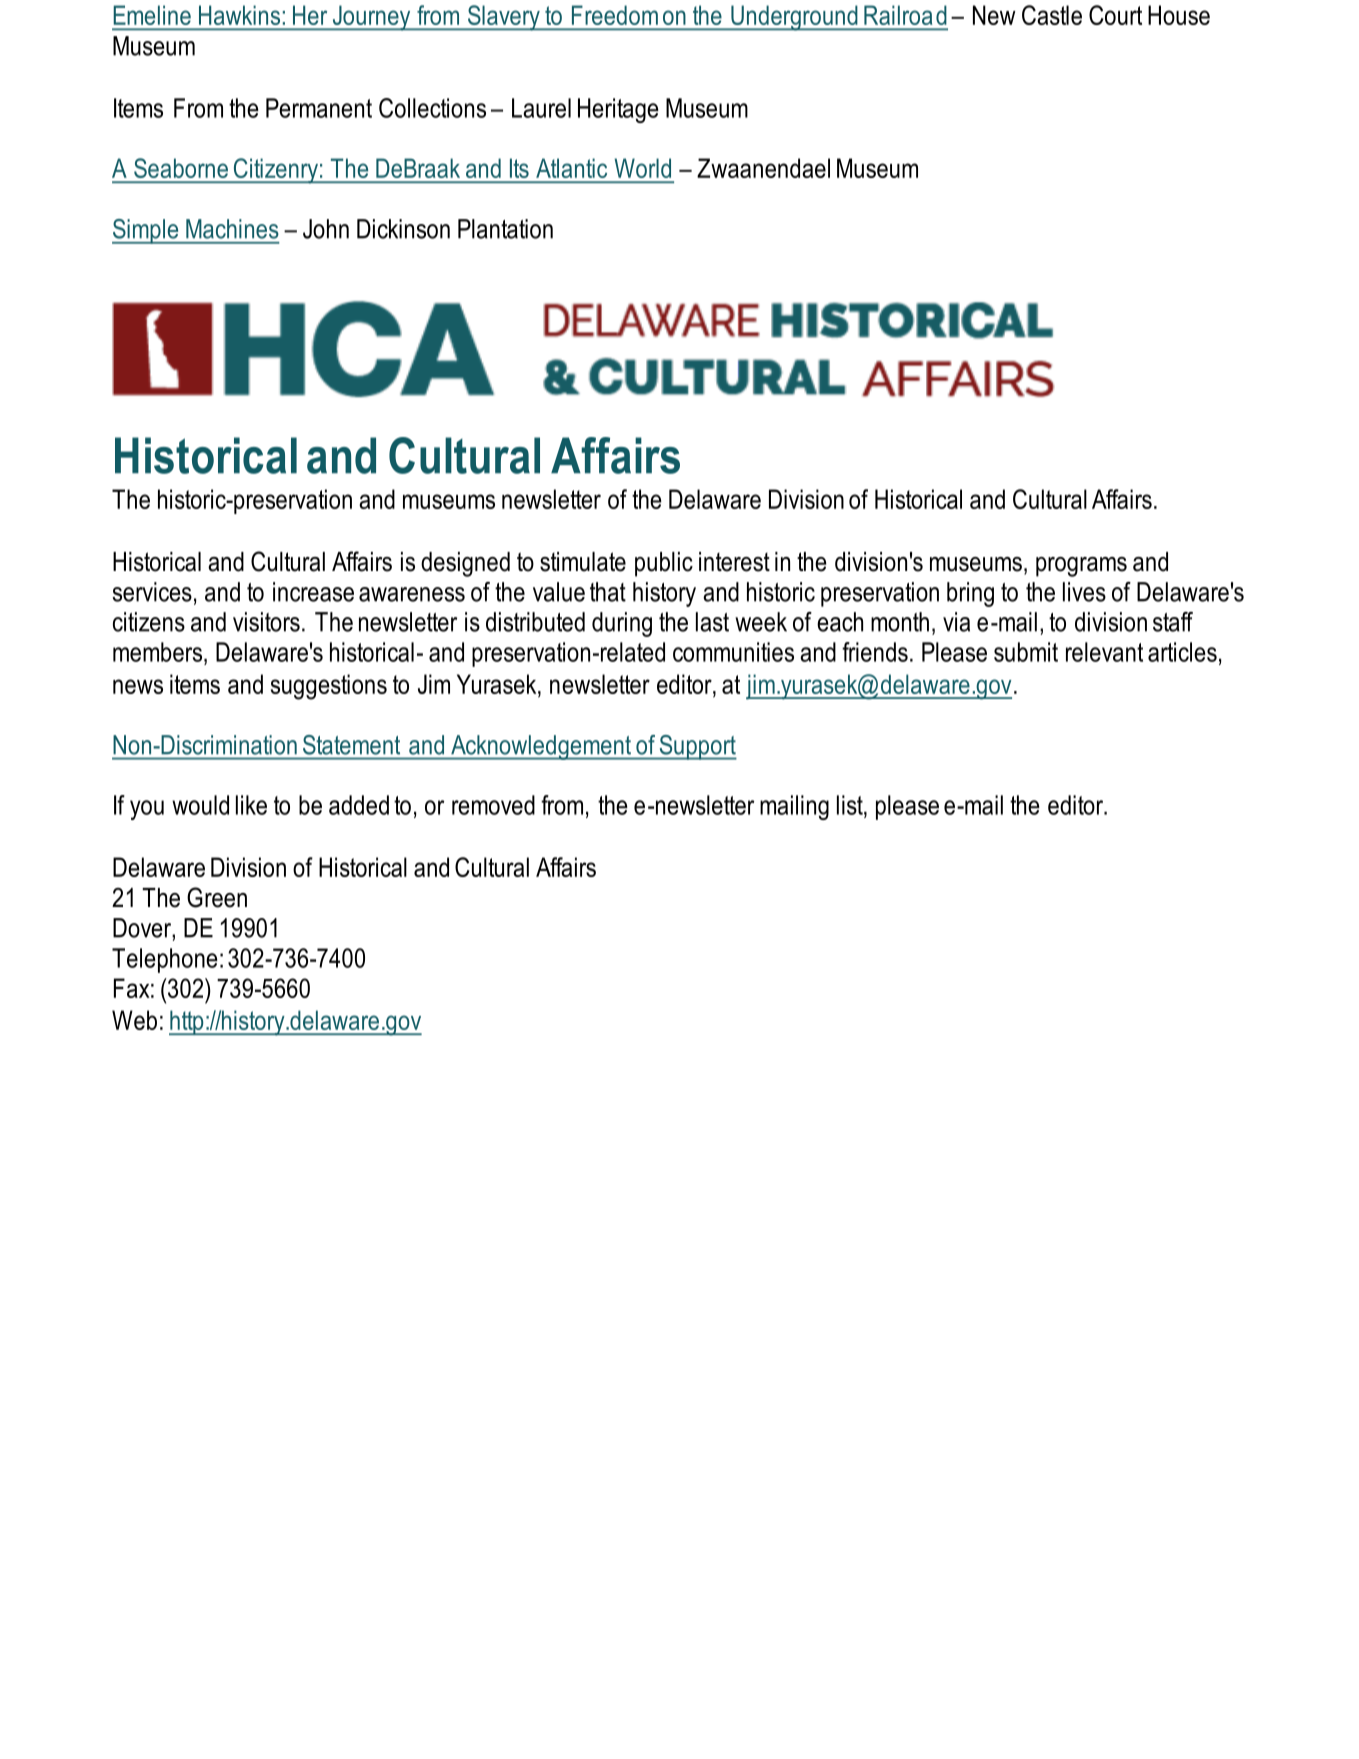 This document has width=1359, height=1759. Describe the element at coordinates (1115, 15) in the document. I see `Court` at that location.
